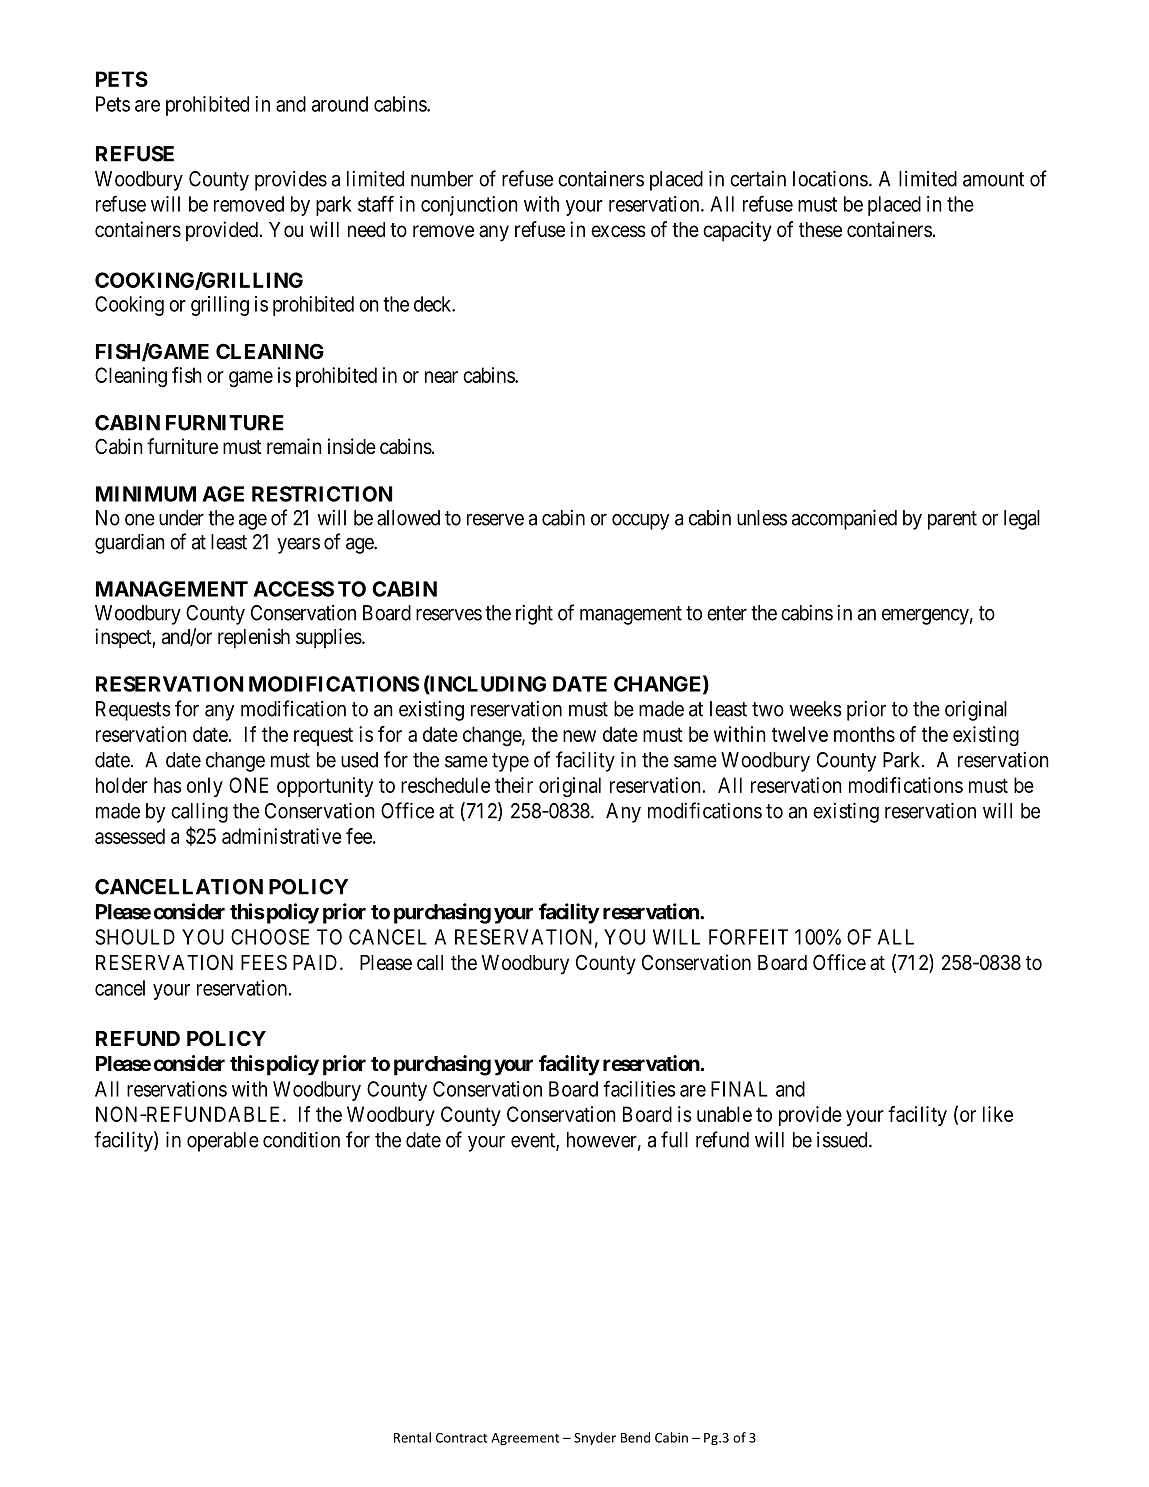  What do you see at coordinates (579, 736) in the page?
I see `new` at bounding box center [579, 736].
